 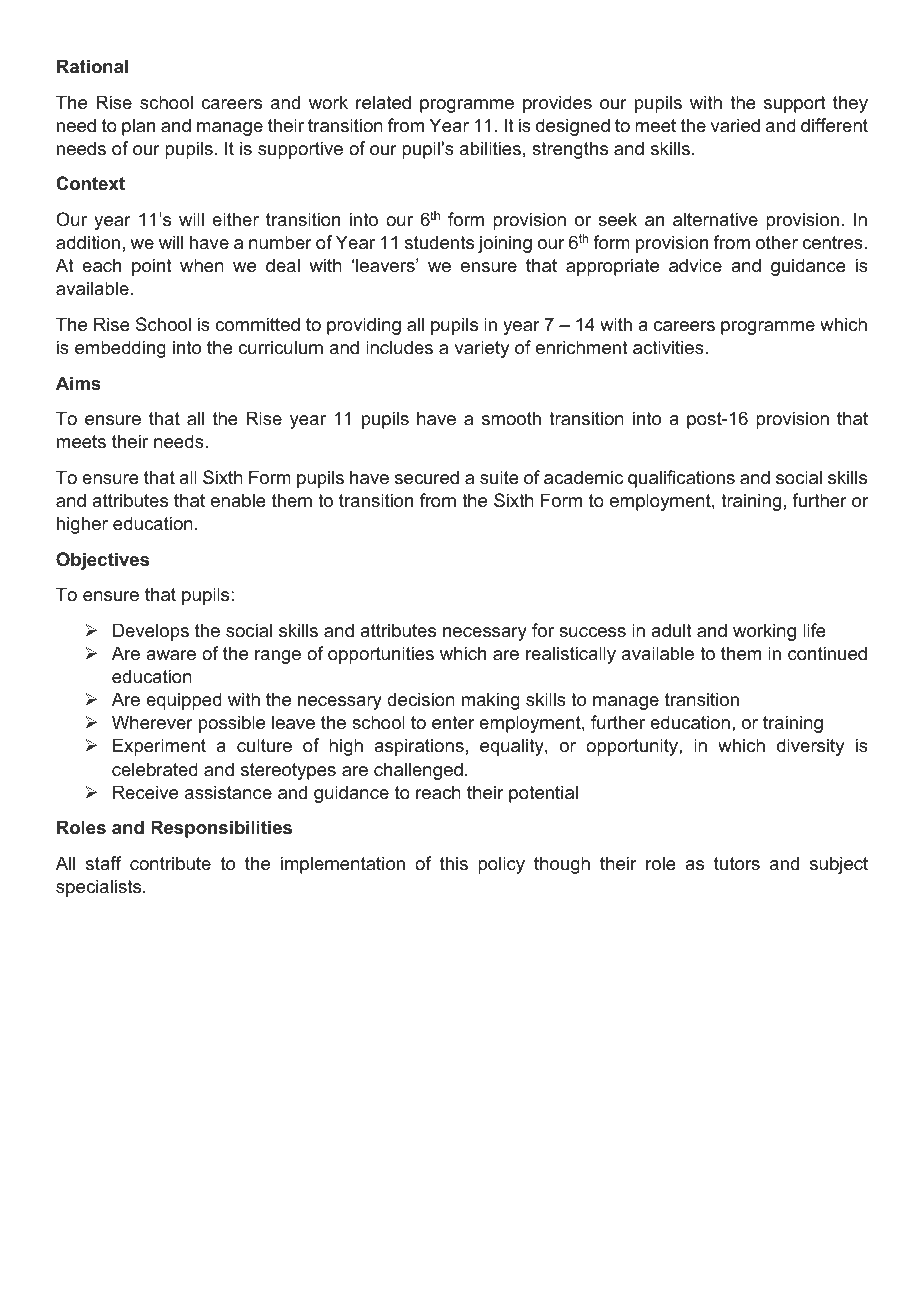 What do you see at coordinates (454, 863) in the screenshot?
I see `this` at bounding box center [454, 863].
